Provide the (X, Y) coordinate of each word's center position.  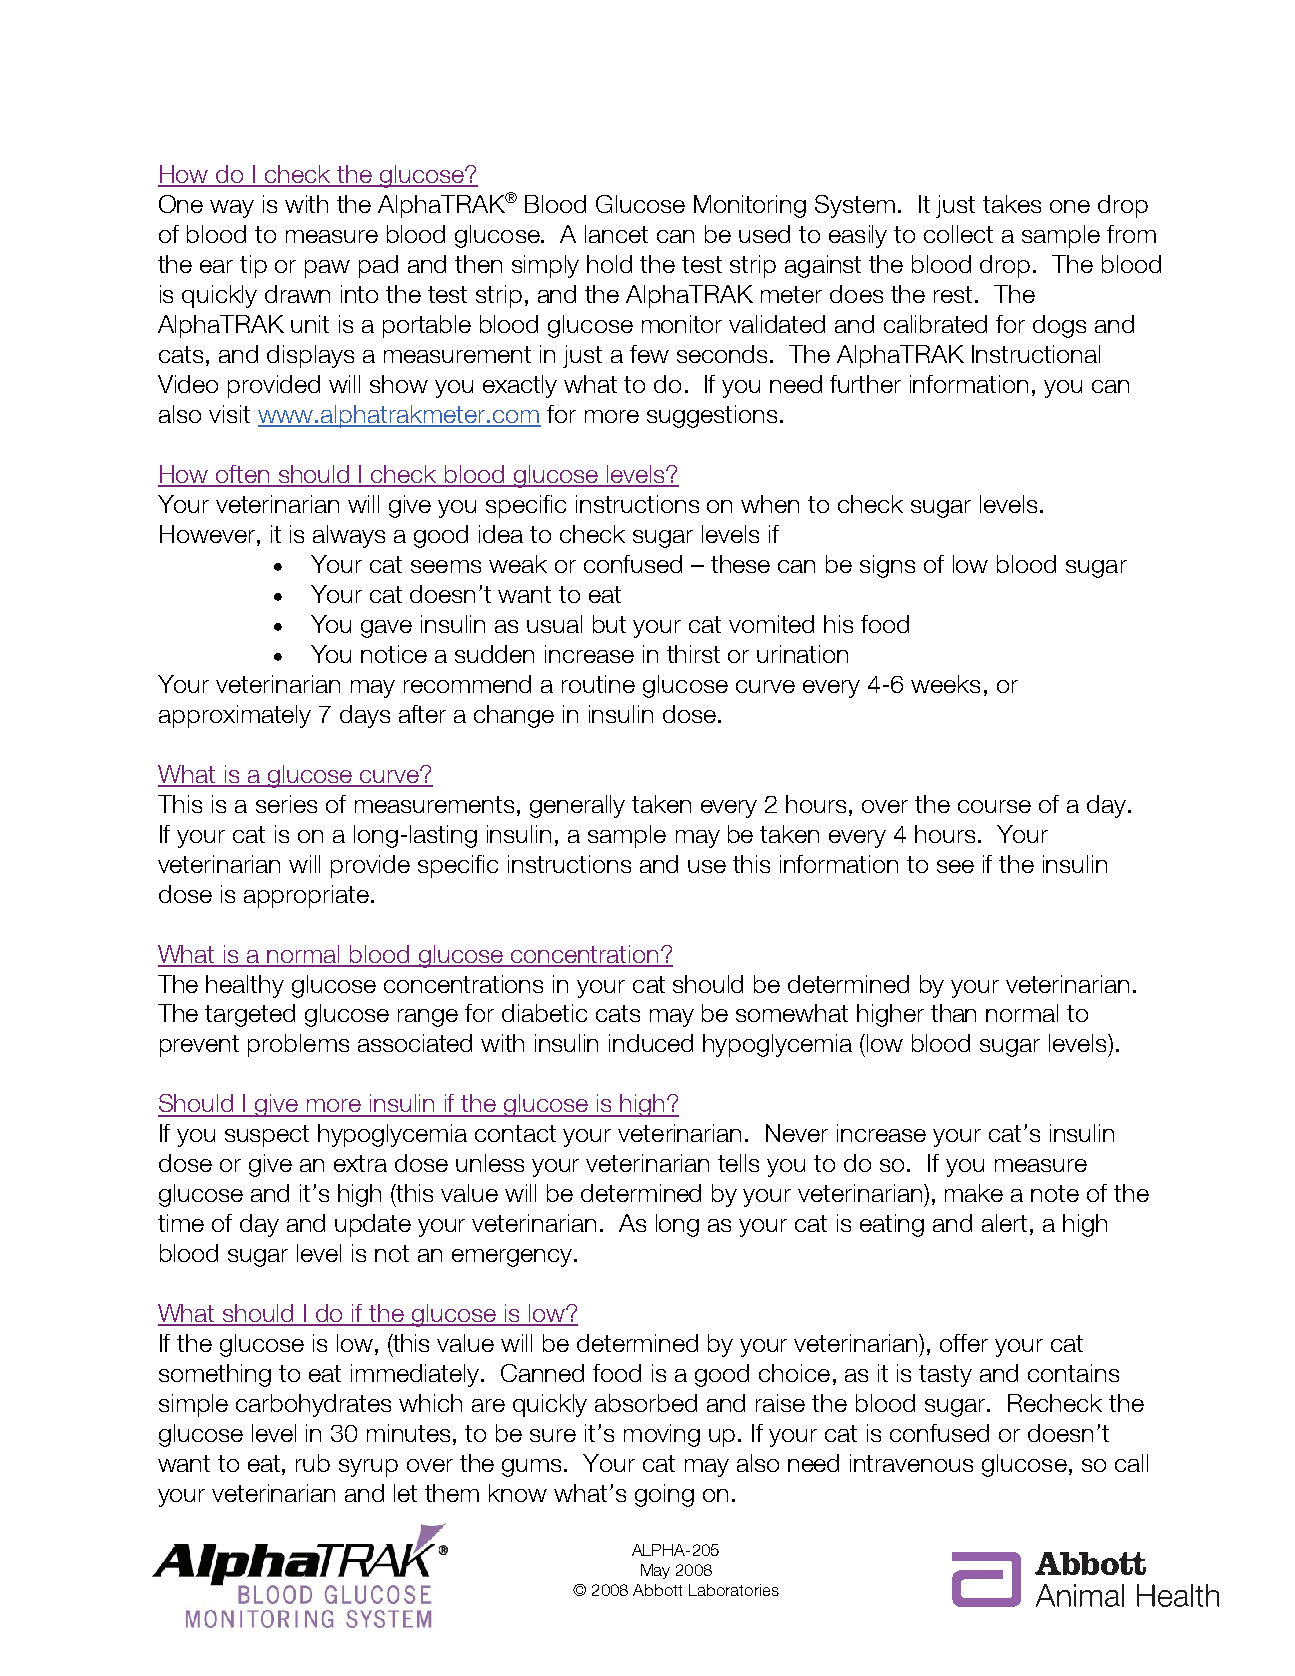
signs (887, 566)
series (286, 804)
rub (313, 1463)
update (373, 1225)
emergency (512, 1258)
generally (577, 806)
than (953, 1013)
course (994, 806)
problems (298, 1045)
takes (1012, 204)
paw (327, 269)
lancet (616, 234)
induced (651, 1043)
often (243, 475)
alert (1004, 1223)
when (770, 504)
